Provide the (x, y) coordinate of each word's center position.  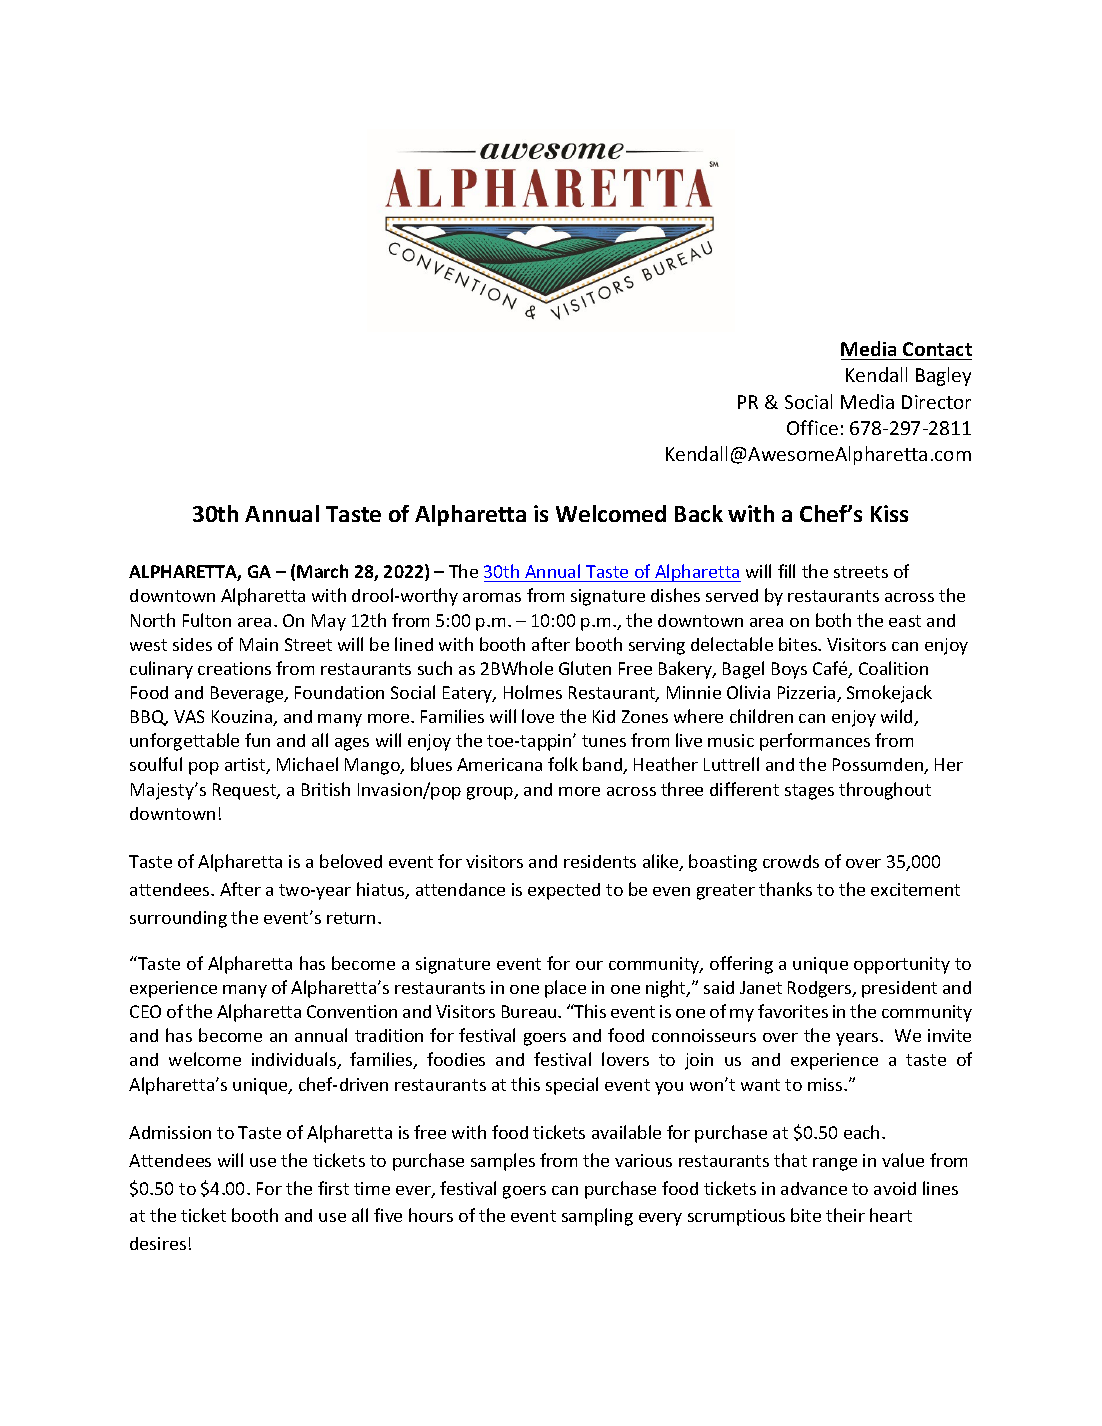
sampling (597, 1217)
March (322, 571)
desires (158, 1243)
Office (812, 427)
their (845, 1215)
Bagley (943, 376)
